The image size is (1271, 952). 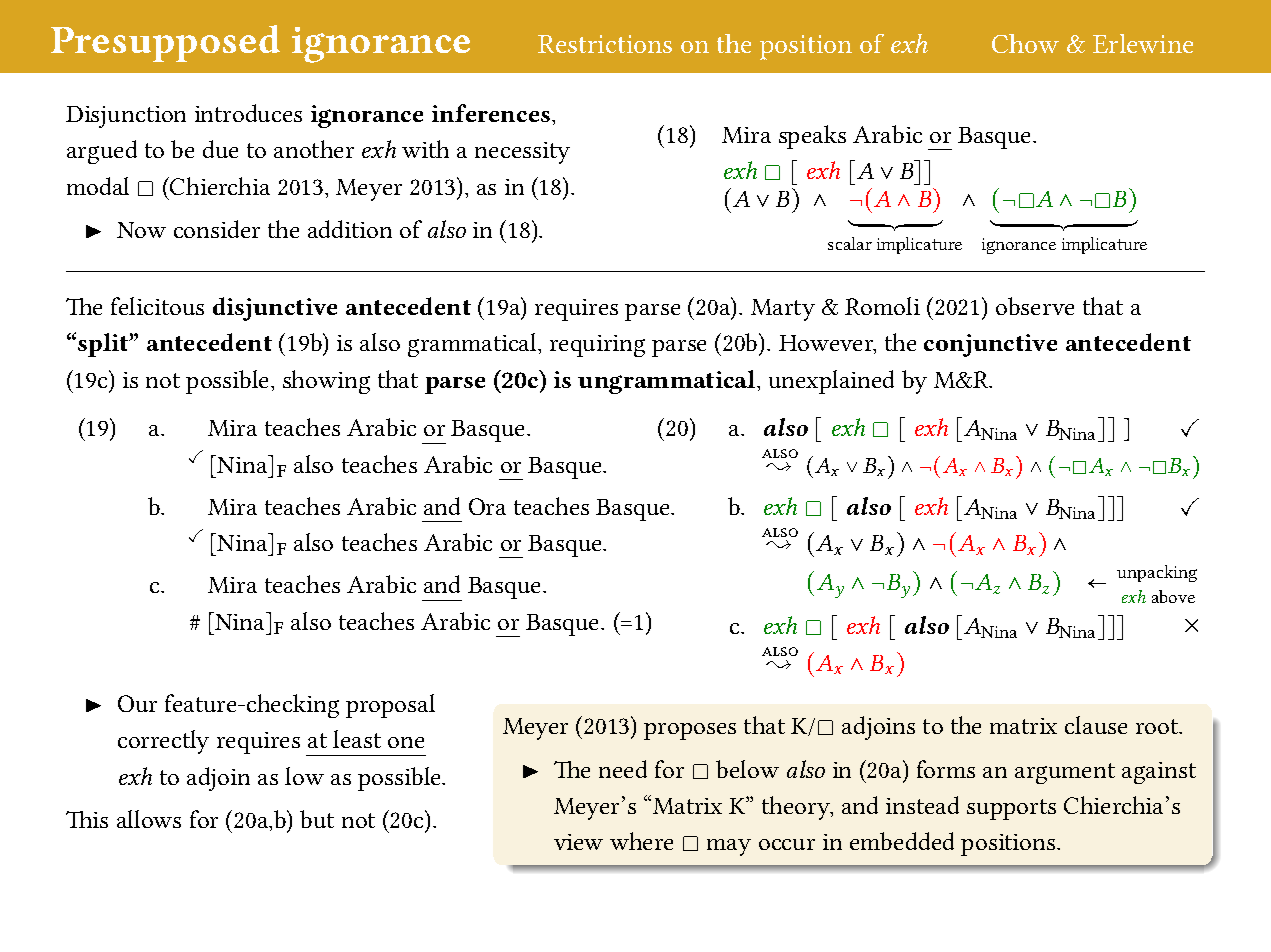 What do you see at coordinates (390, 706) in the page?
I see `proposal` at bounding box center [390, 706].
